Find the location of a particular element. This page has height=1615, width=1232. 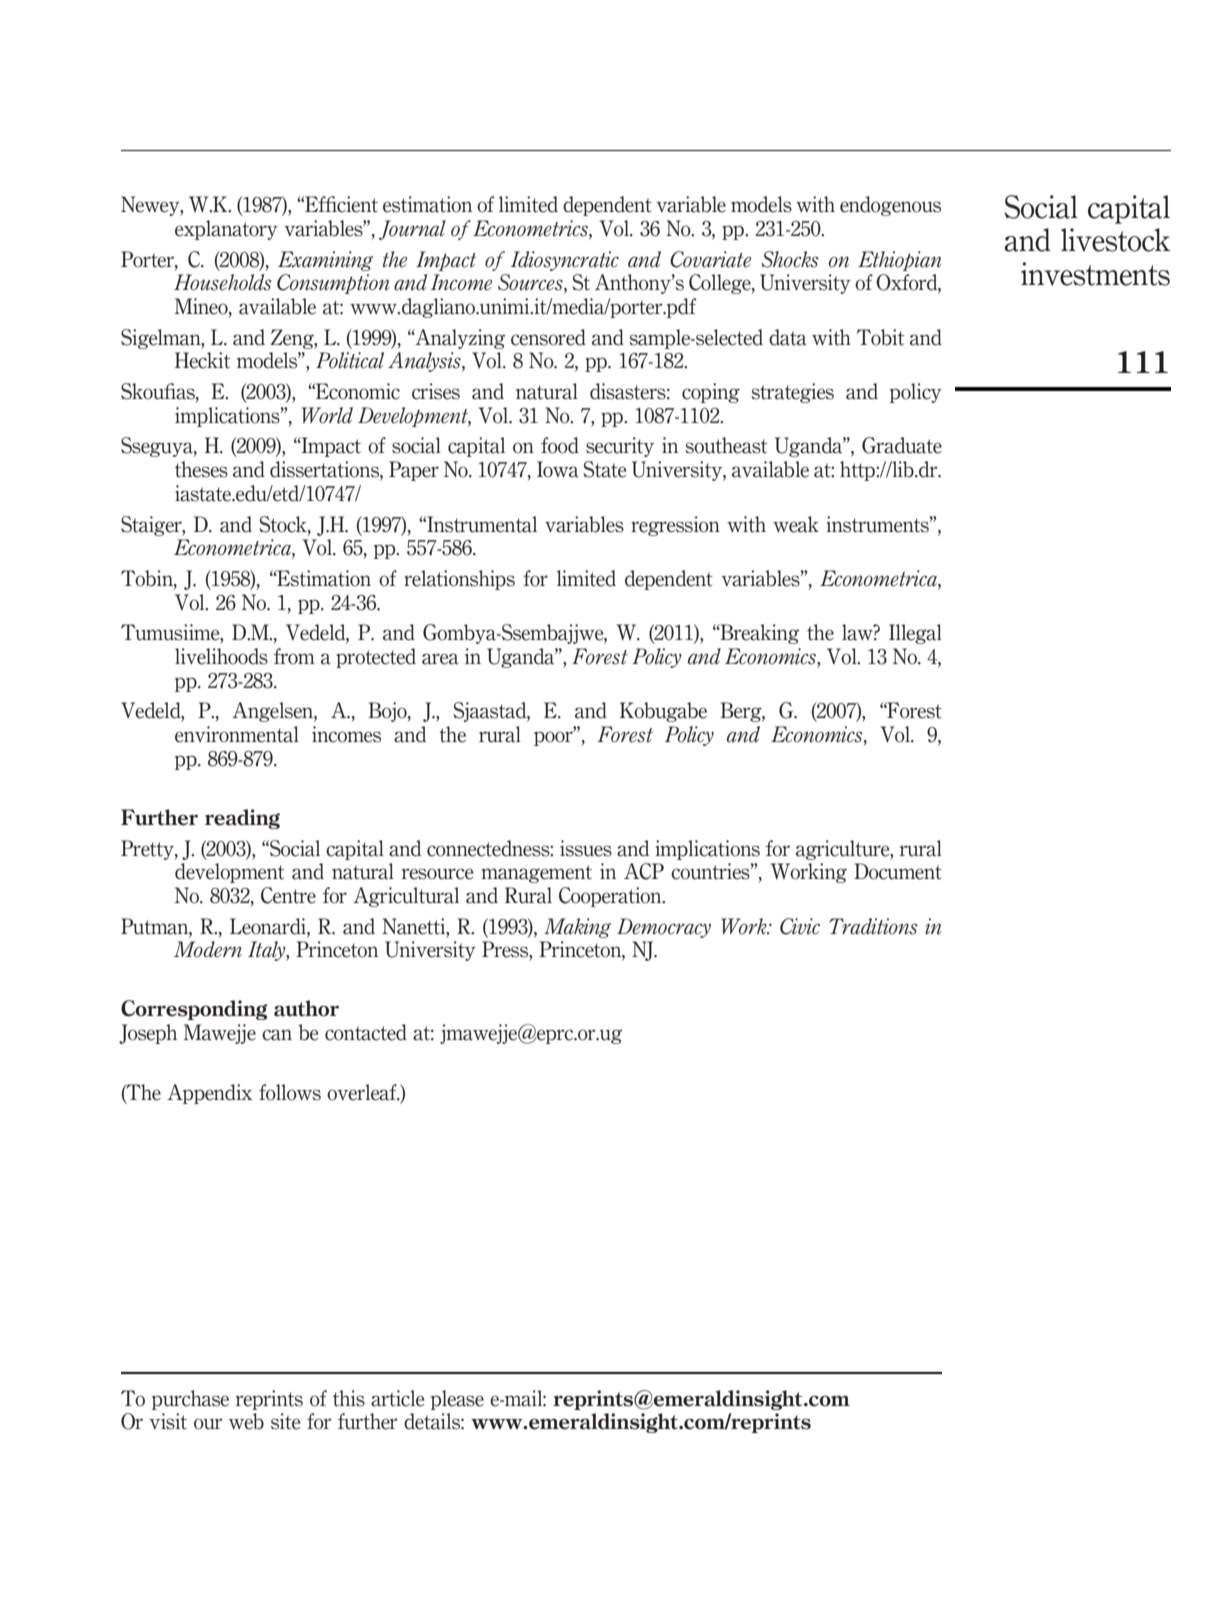

reading is located at coordinates (242, 819).
